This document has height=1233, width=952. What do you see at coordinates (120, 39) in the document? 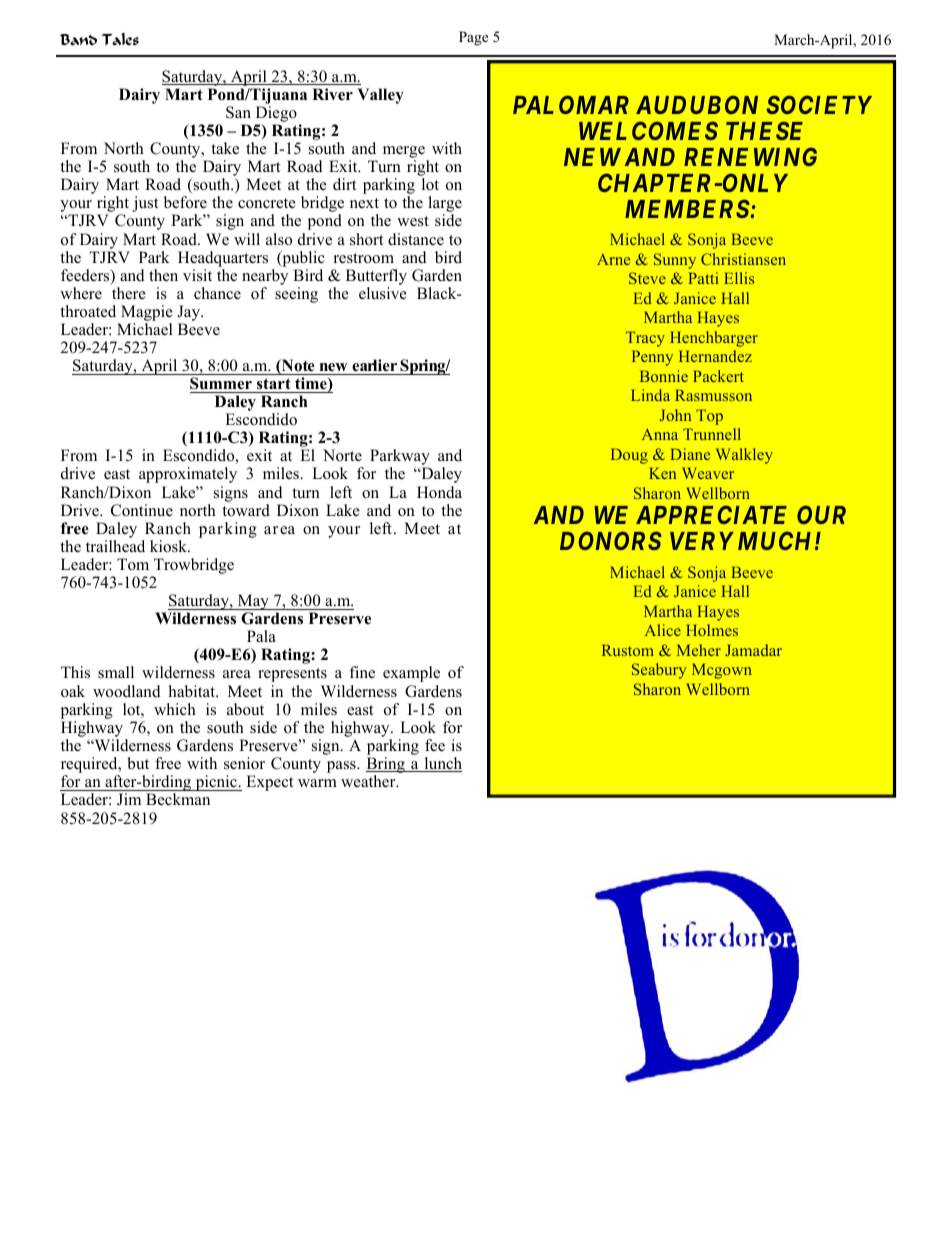
I see `Tales` at bounding box center [120, 39].
